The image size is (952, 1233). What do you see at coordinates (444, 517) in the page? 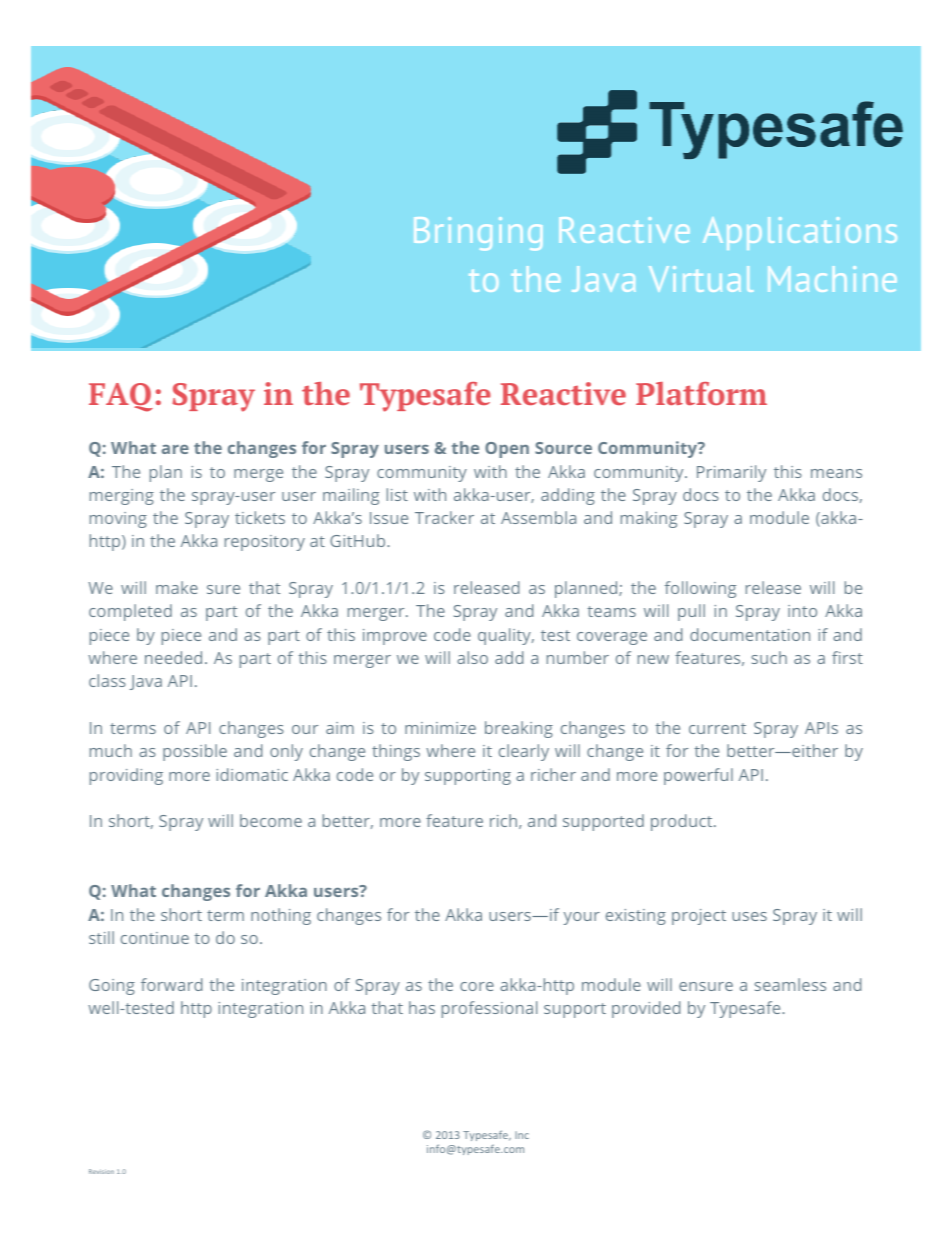
I see `Tracker` at bounding box center [444, 517].
